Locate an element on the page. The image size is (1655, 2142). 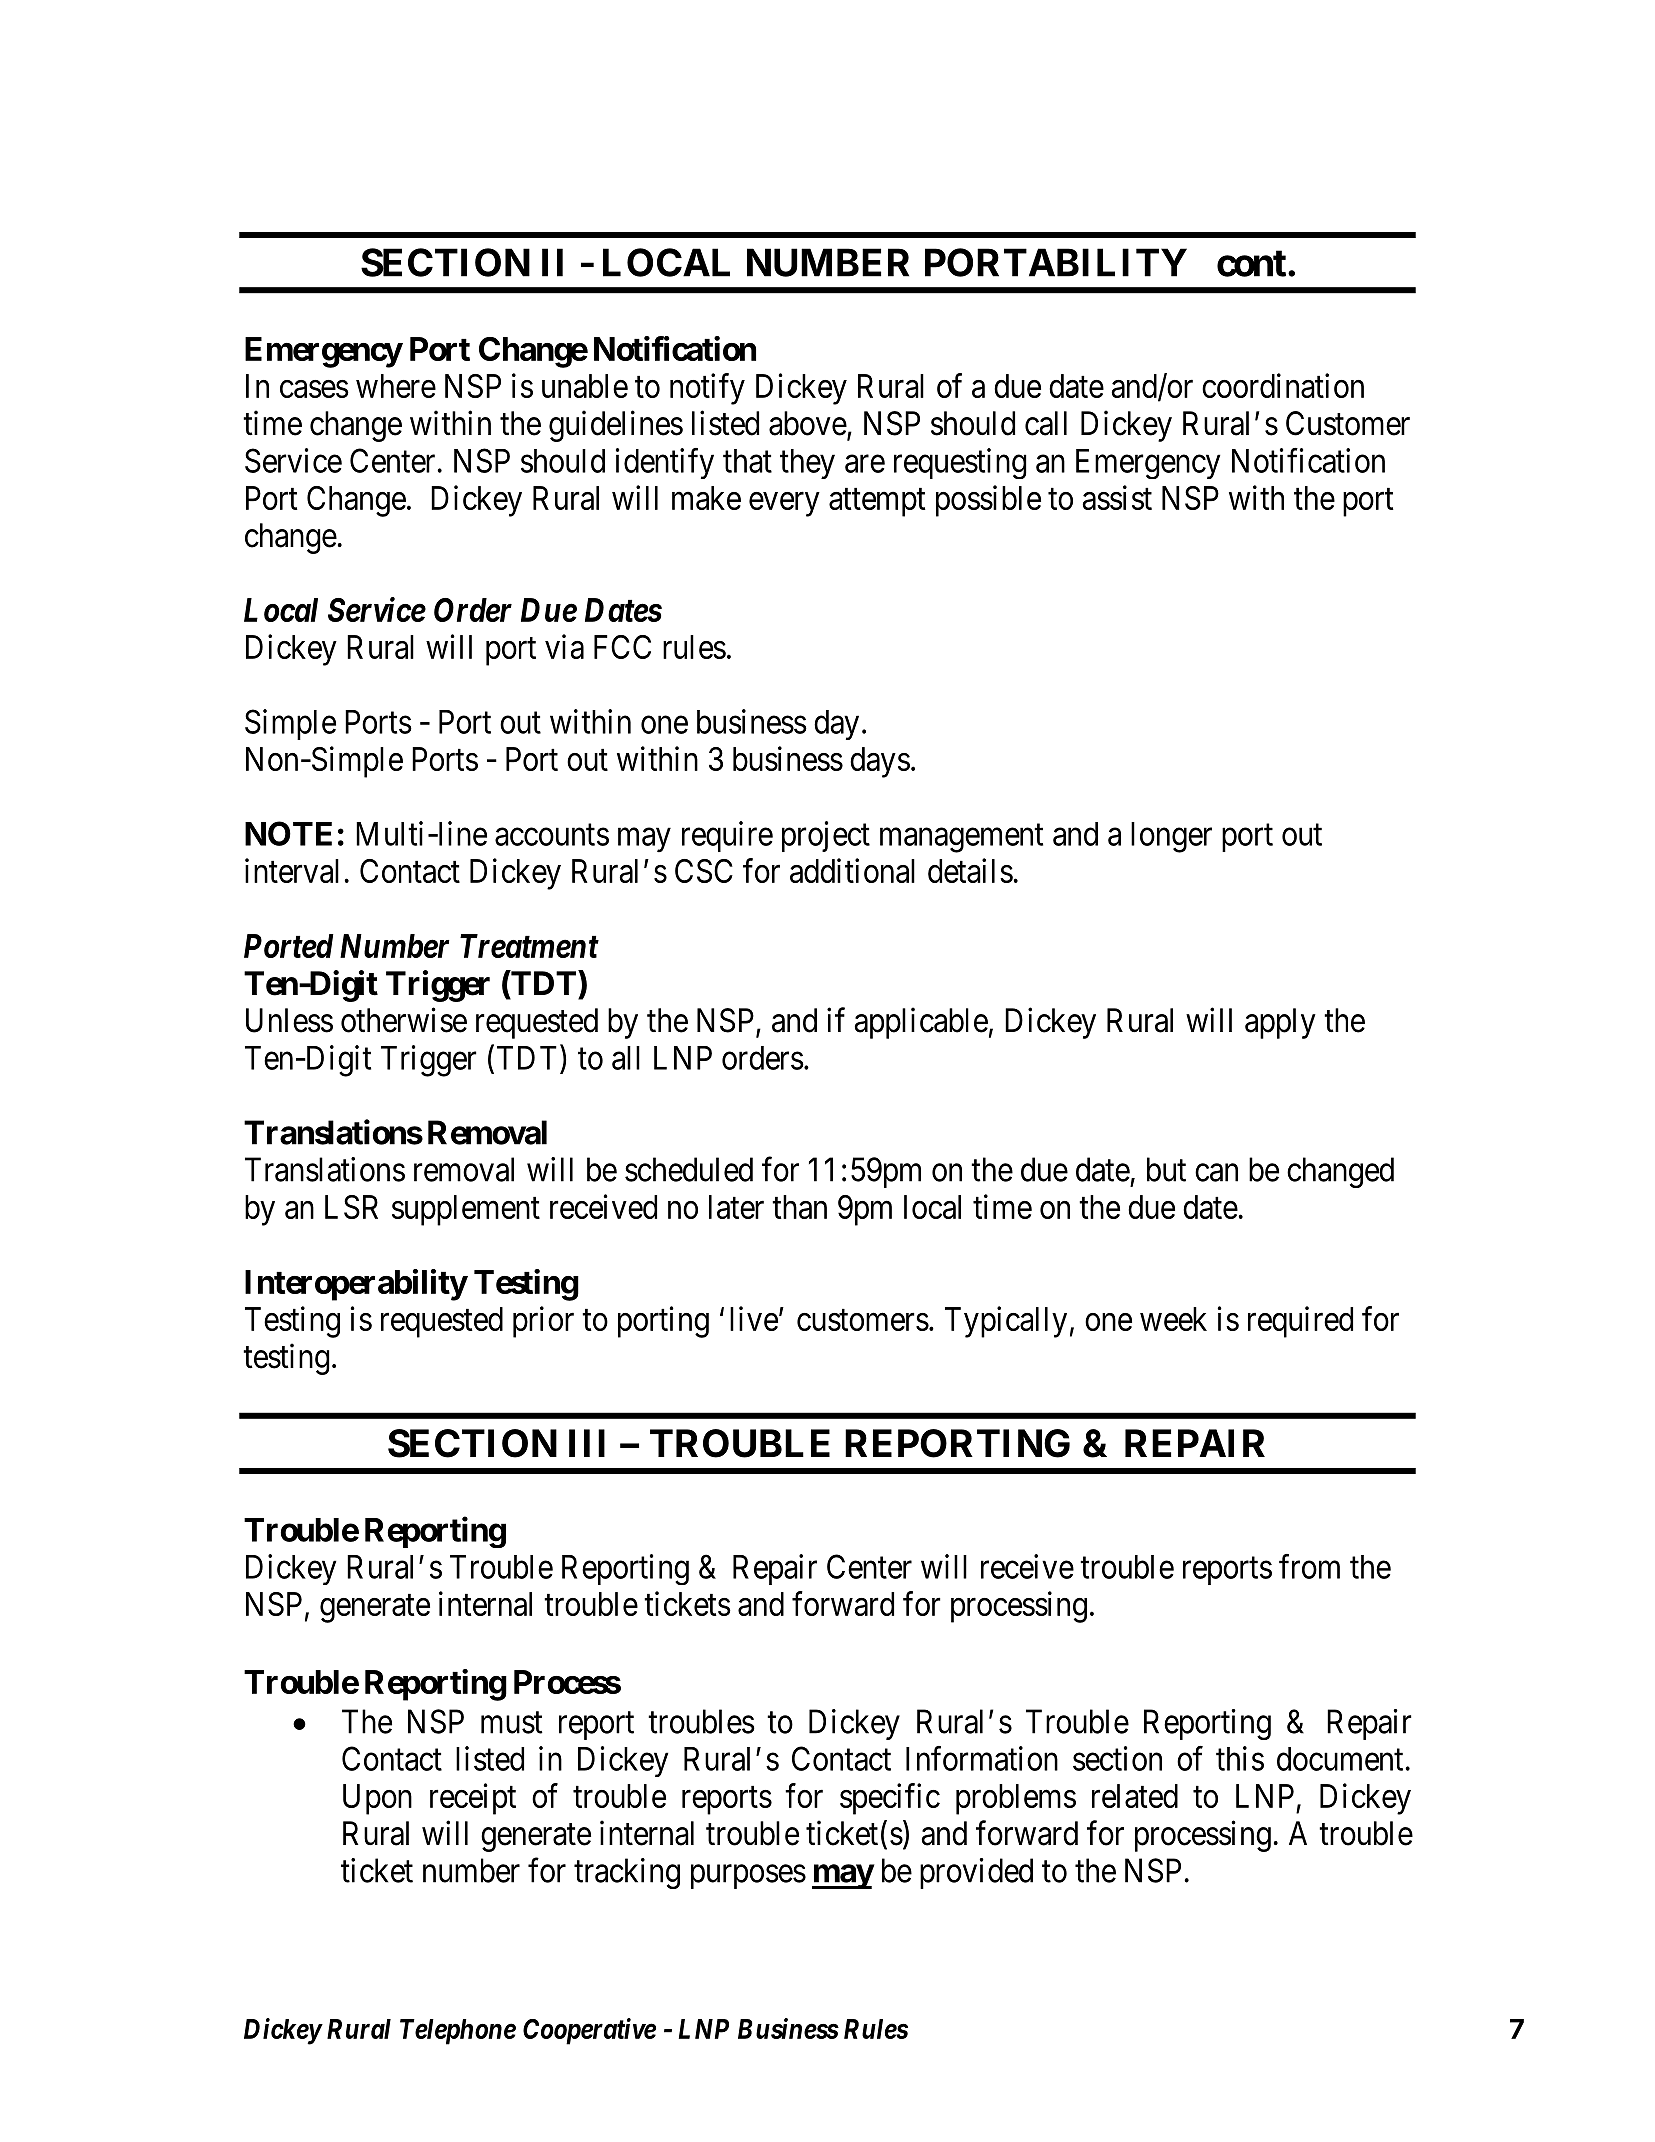
Telephone is located at coordinates (458, 2032).
